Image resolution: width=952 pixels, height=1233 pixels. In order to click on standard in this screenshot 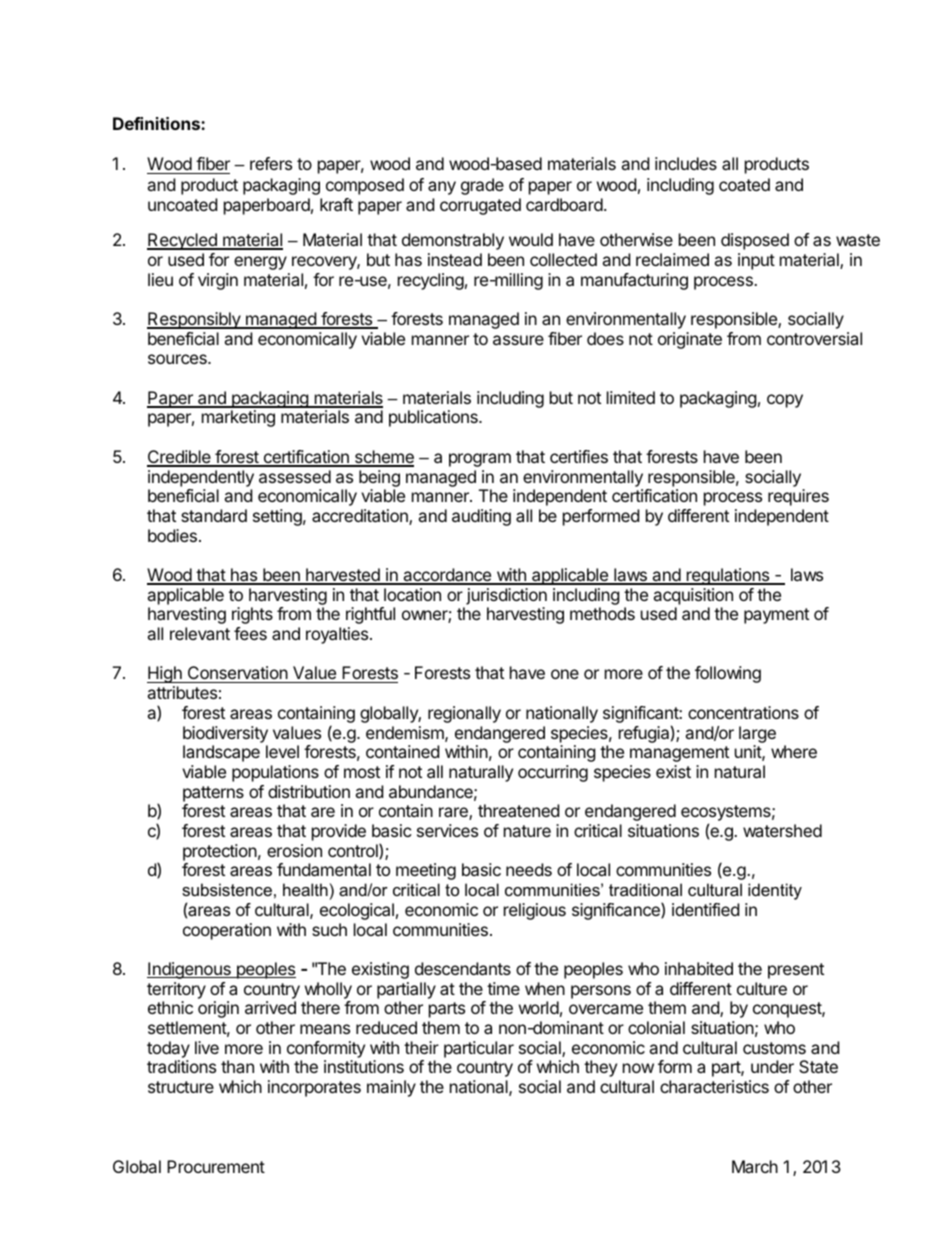, I will do `click(214, 515)`.
